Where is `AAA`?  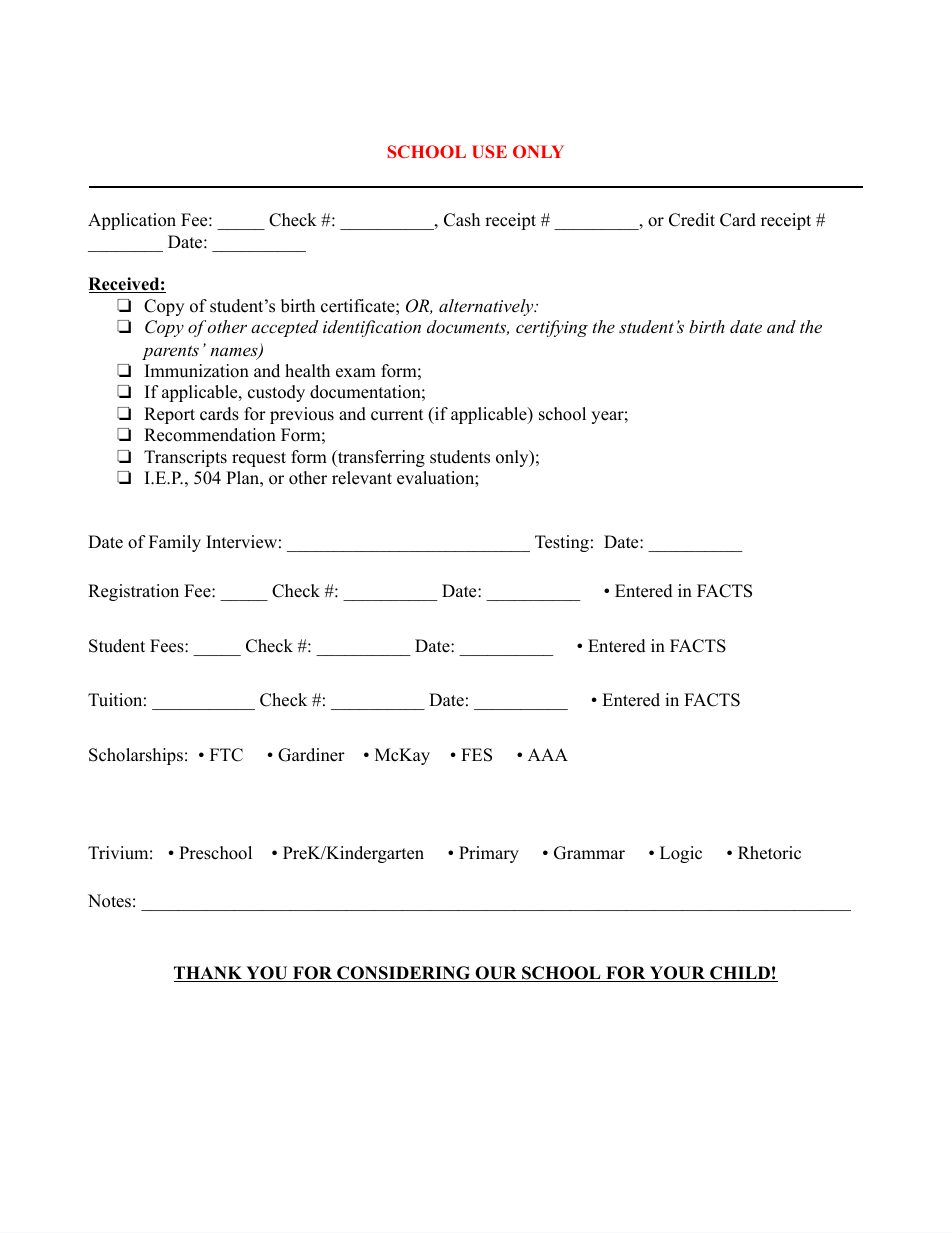 AAA is located at coordinates (548, 754).
